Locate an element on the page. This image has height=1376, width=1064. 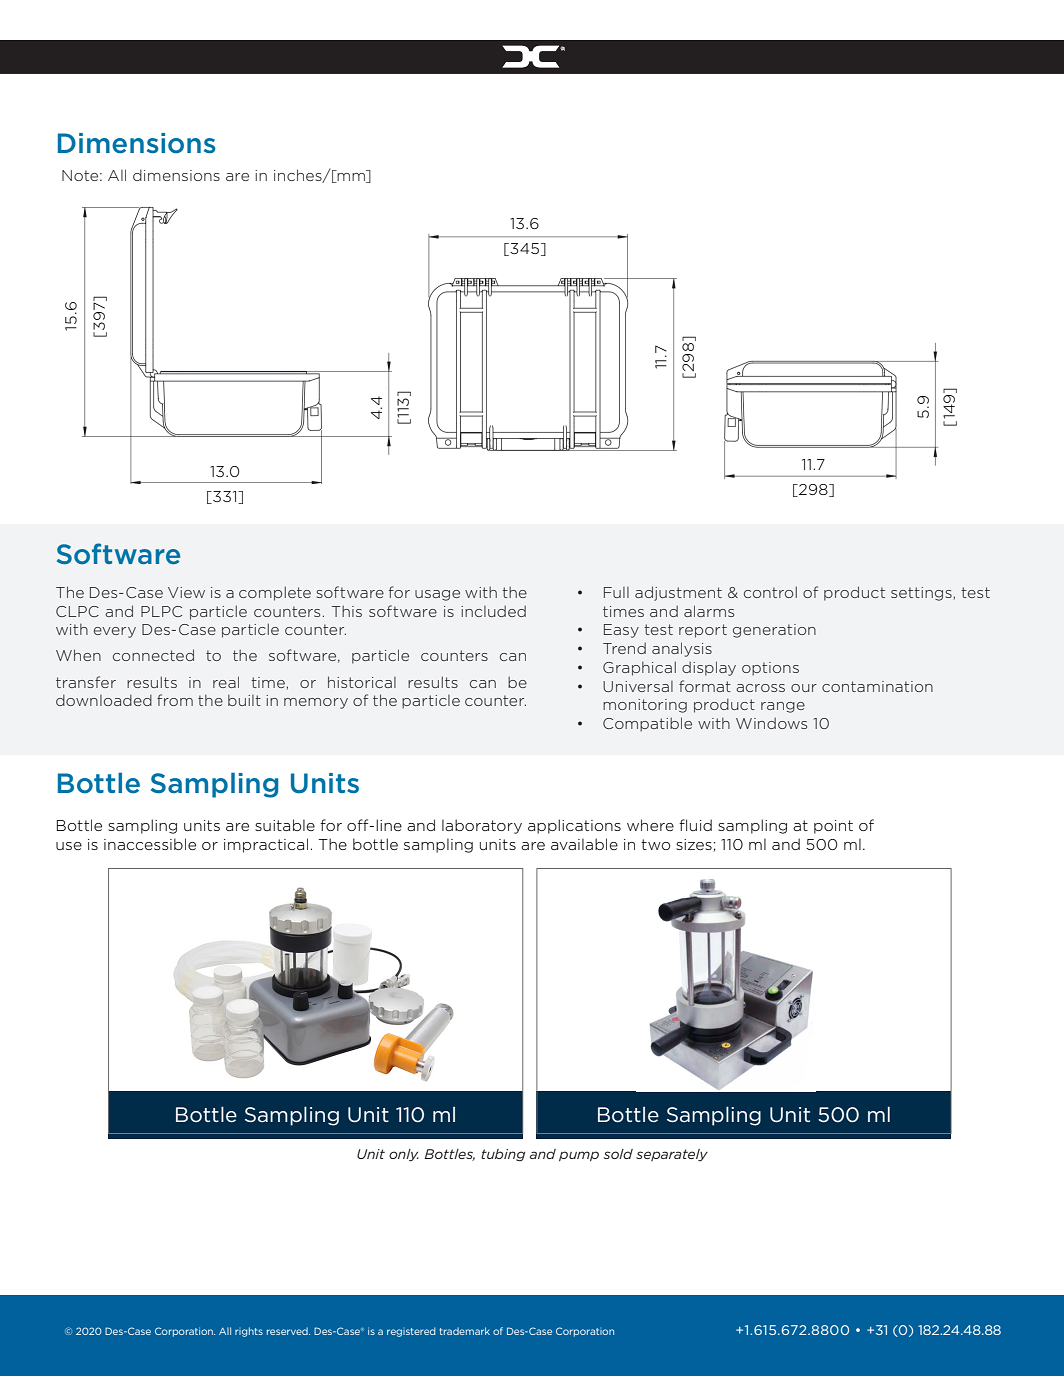
separately is located at coordinates (672, 1155).
